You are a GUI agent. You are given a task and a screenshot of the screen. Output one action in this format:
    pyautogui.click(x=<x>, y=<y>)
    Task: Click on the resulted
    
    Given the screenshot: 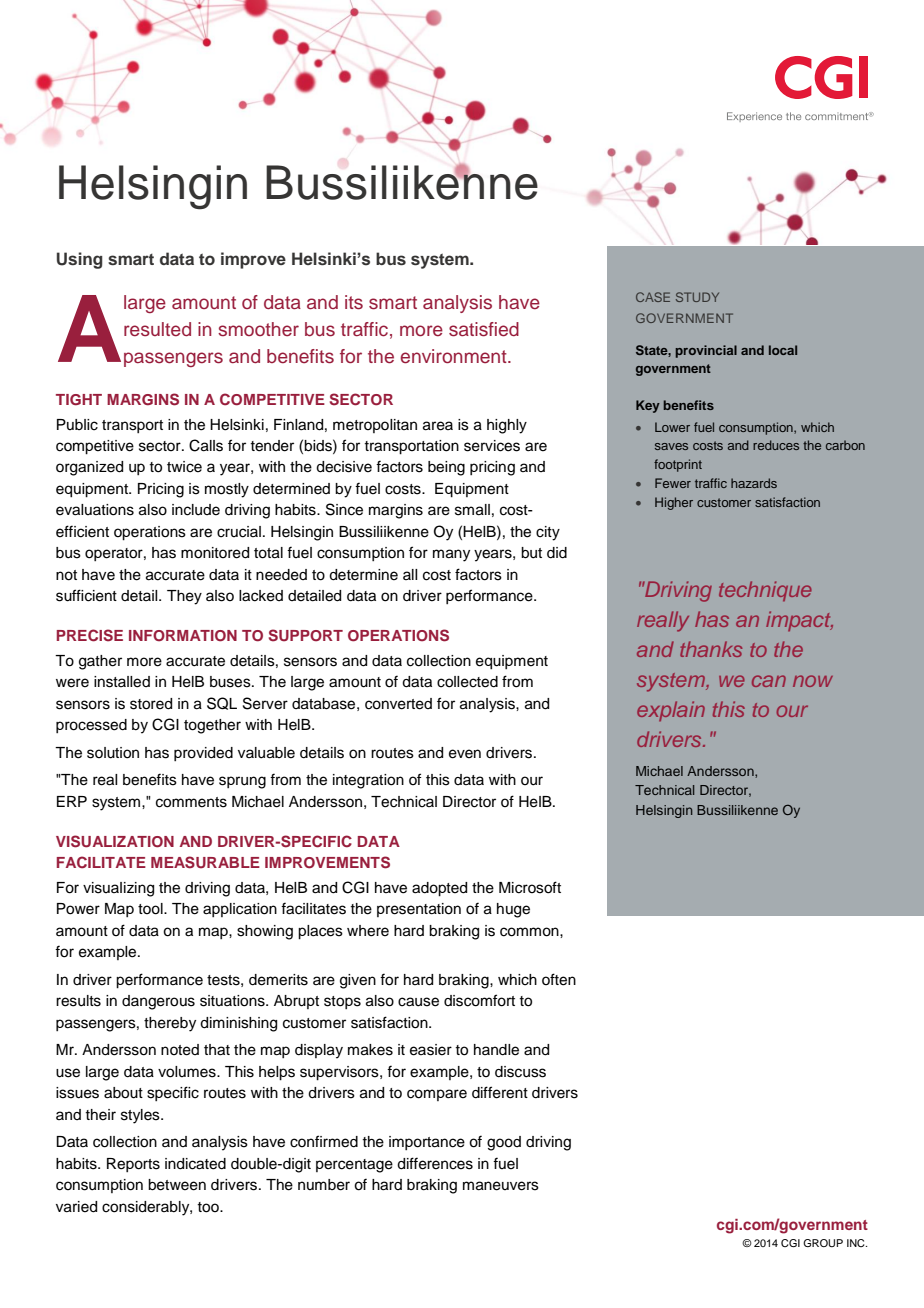 What is the action you would take?
    pyautogui.click(x=157, y=329)
